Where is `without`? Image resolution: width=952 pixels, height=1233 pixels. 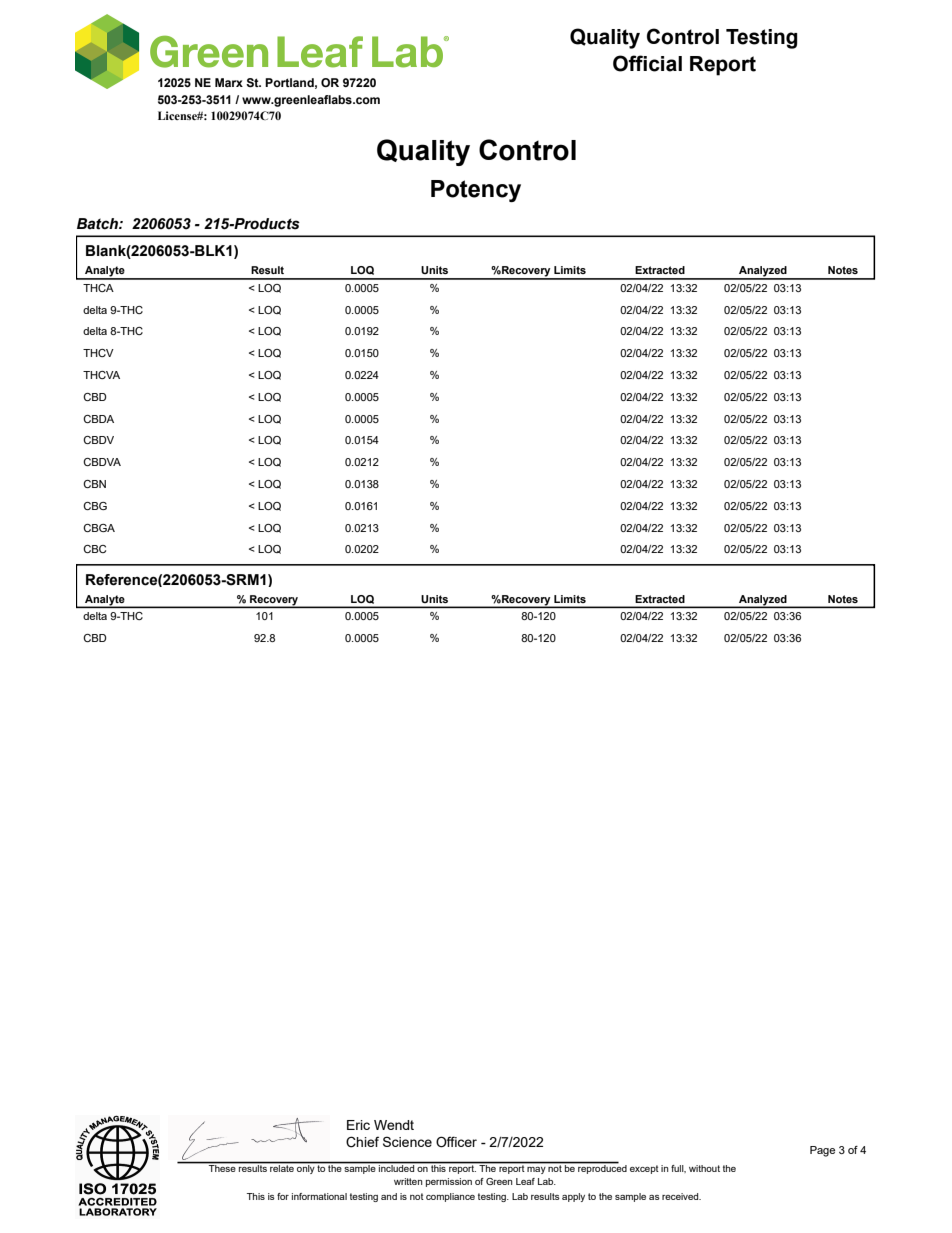
without is located at coordinates (704, 1168).
